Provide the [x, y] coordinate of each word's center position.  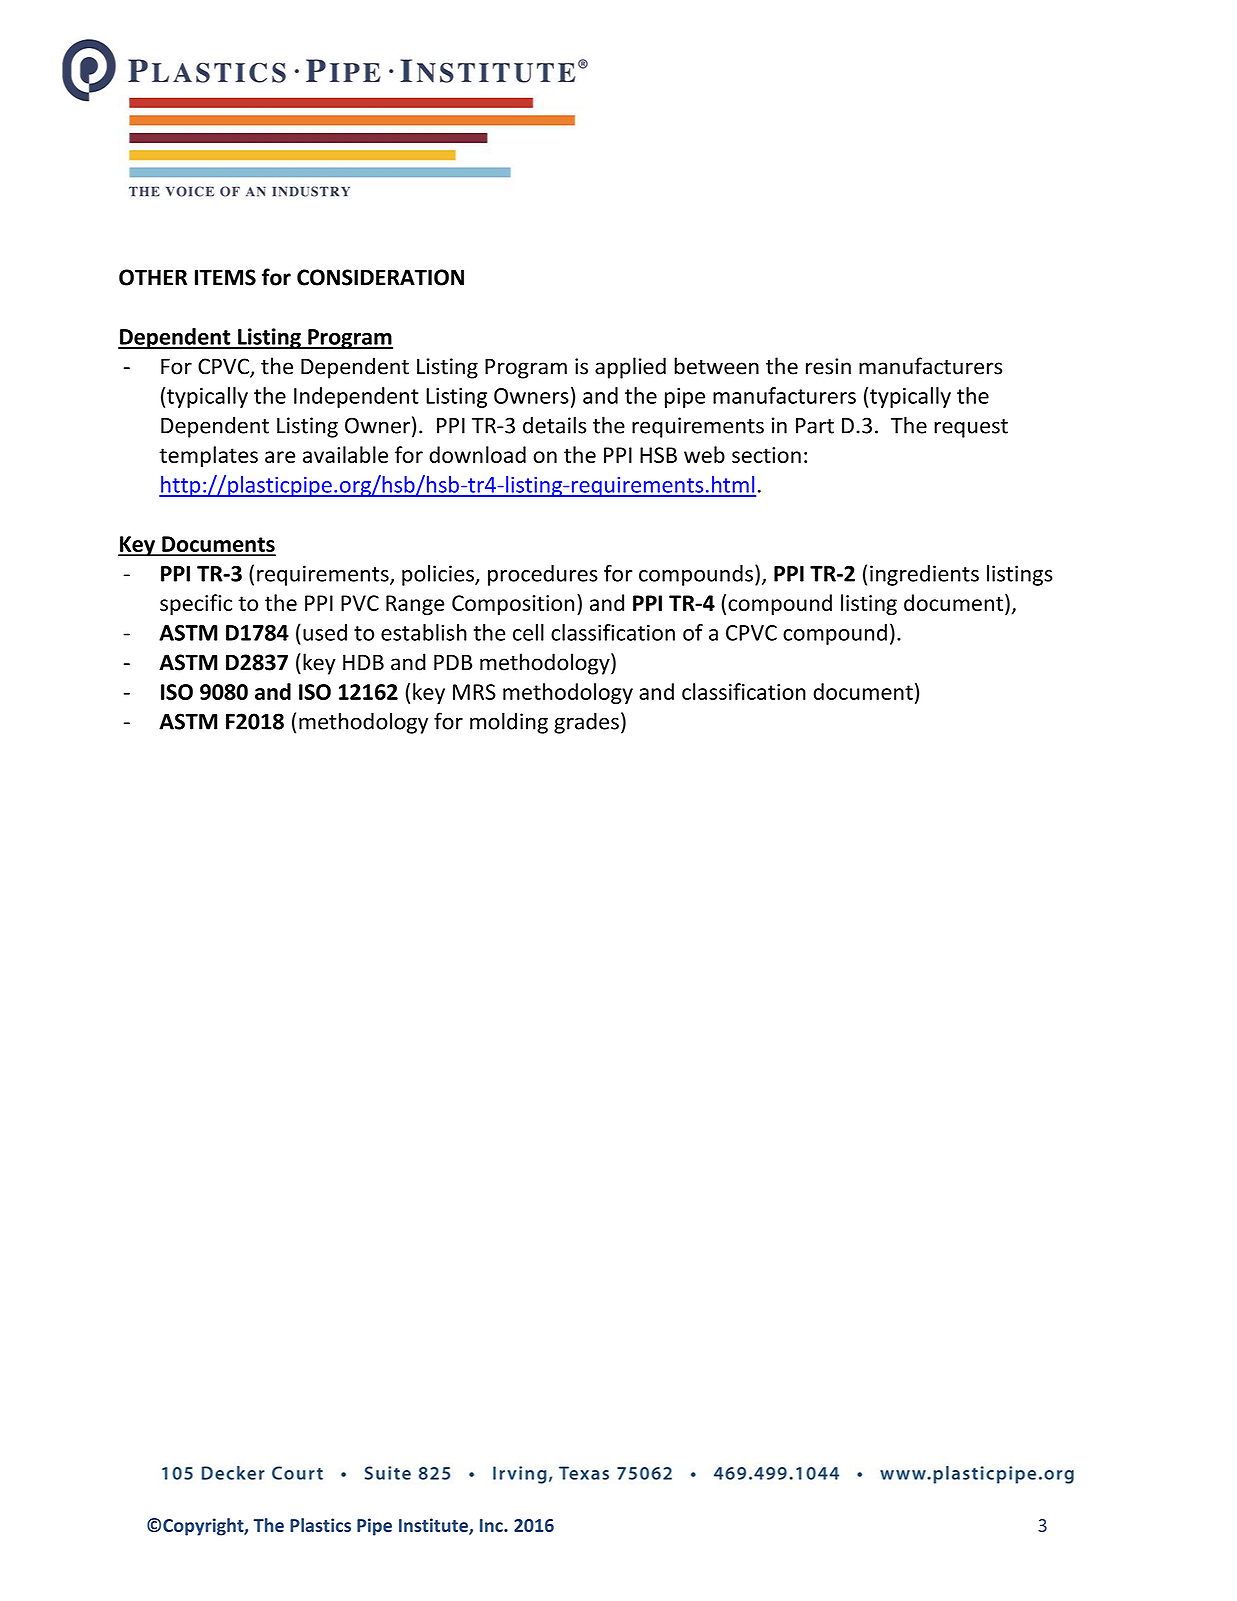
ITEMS [225, 277]
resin [828, 366]
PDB [453, 662]
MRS [474, 692]
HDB [363, 662]
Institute [434, 1526]
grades [586, 723]
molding [509, 723]
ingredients [924, 575]
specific [196, 605]
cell [528, 632]
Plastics [320, 1525]
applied [630, 368]
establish [424, 632]
